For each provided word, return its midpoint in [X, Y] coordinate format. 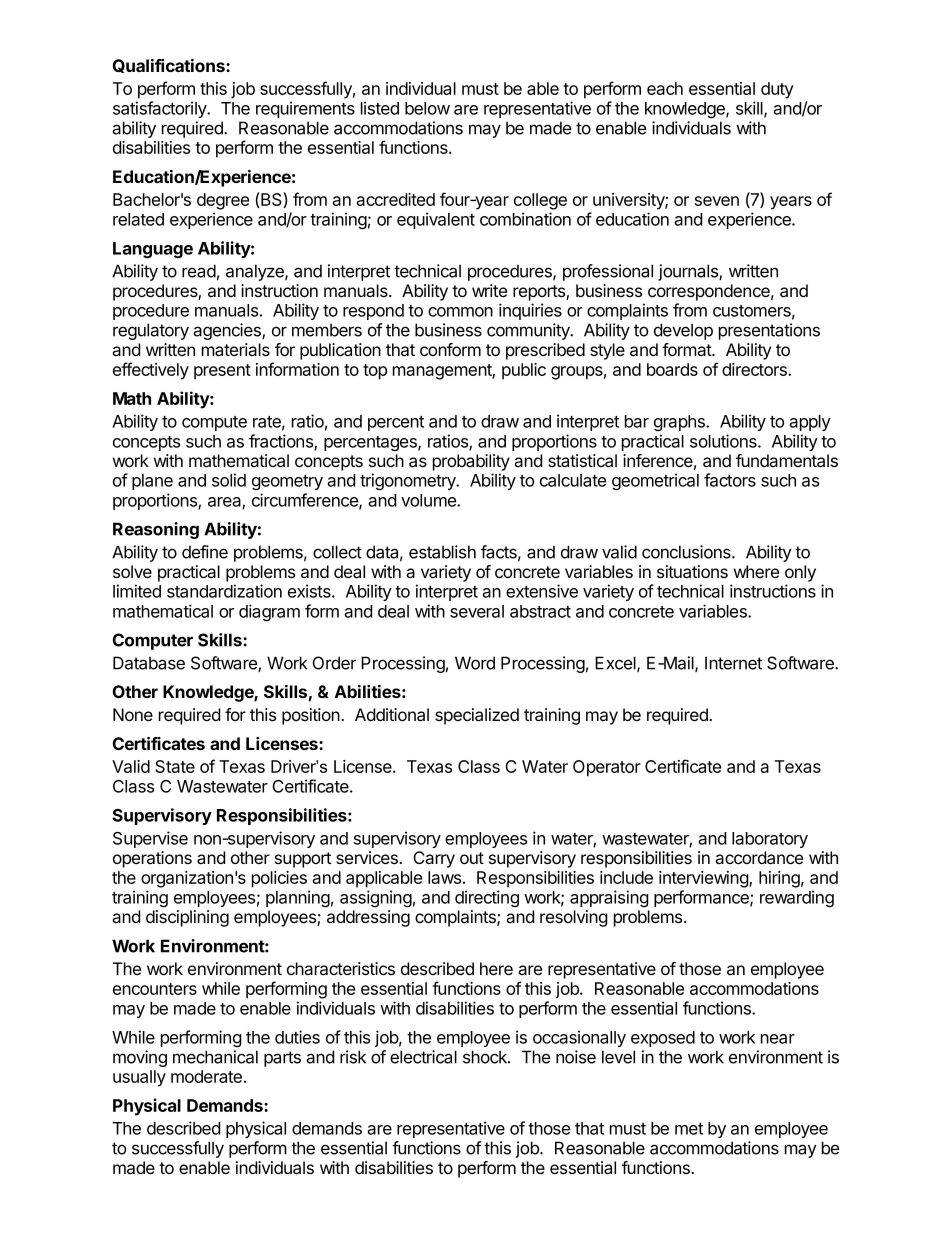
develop [683, 331]
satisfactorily [161, 109]
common [460, 312]
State [175, 766]
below [427, 108]
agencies [228, 331]
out [472, 858]
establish [442, 552]
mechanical [215, 1057]
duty [777, 90]
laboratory [770, 840]
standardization [224, 591]
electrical [423, 1057]
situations [692, 572]
